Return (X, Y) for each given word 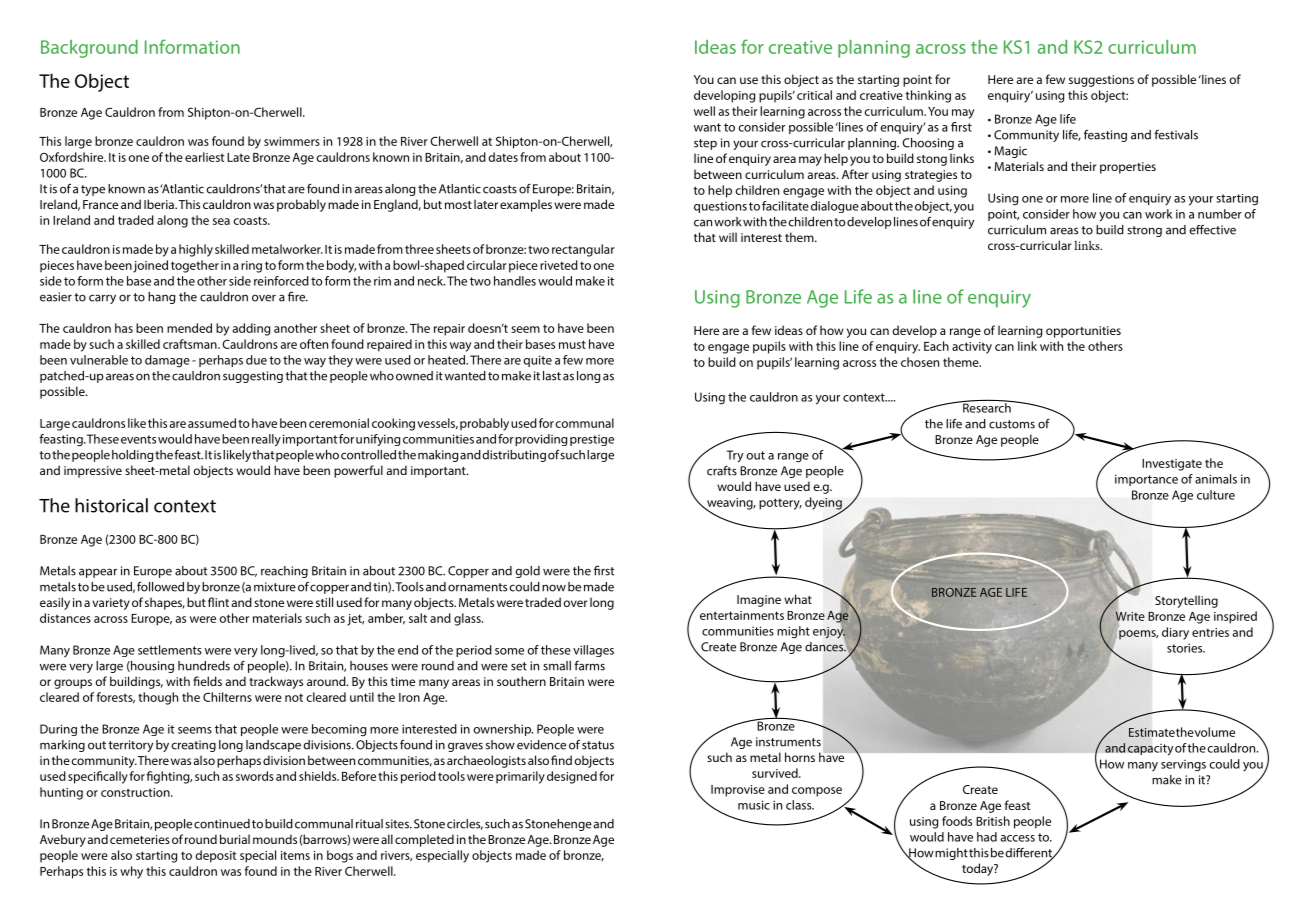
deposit (215, 856)
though (158, 698)
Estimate (1152, 732)
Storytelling (1186, 601)
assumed (212, 423)
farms (589, 666)
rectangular (583, 250)
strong (1144, 231)
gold (528, 572)
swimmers (292, 141)
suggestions (1101, 81)
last (552, 376)
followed (160, 586)
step (705, 144)
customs (1012, 424)
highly (196, 250)
